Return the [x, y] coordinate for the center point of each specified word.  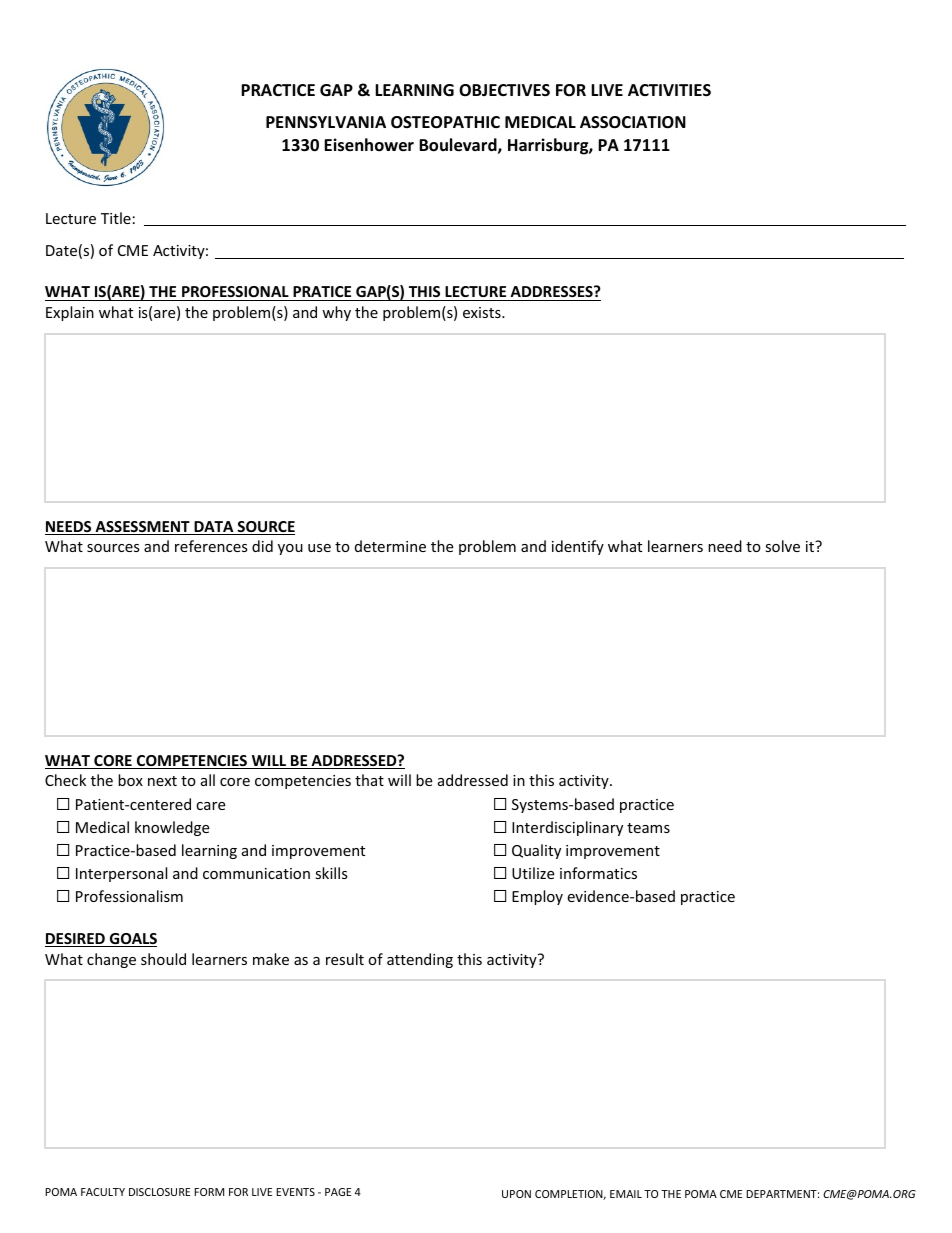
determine [390, 546]
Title [116, 218]
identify [578, 547]
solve [782, 546]
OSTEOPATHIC [445, 122]
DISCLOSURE [159, 1192]
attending [420, 960]
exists [483, 312]
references [211, 546]
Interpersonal [121, 874]
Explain [70, 313]
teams [648, 828]
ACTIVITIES [669, 90]
